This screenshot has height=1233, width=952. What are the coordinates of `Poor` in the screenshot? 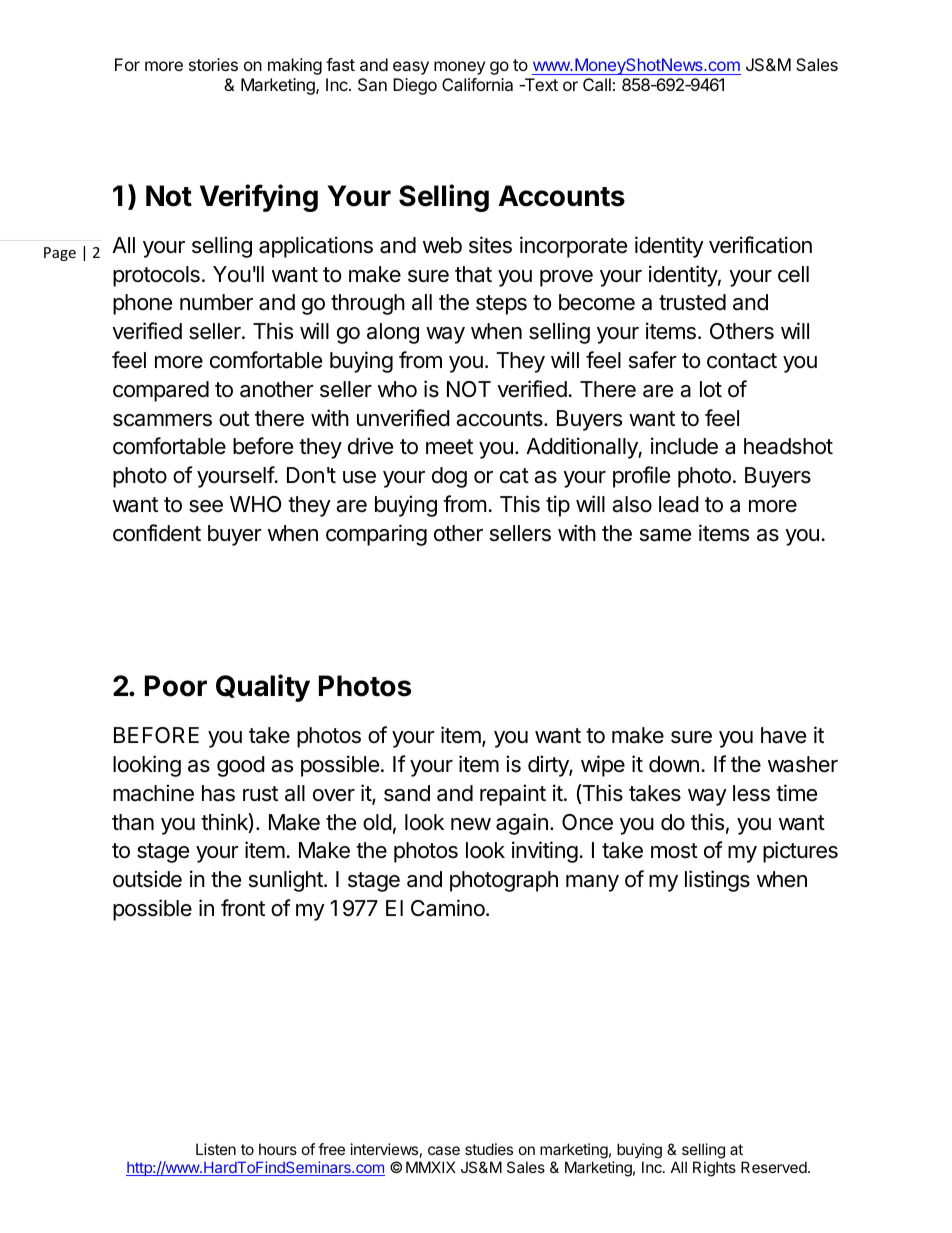 It's located at (176, 686).
